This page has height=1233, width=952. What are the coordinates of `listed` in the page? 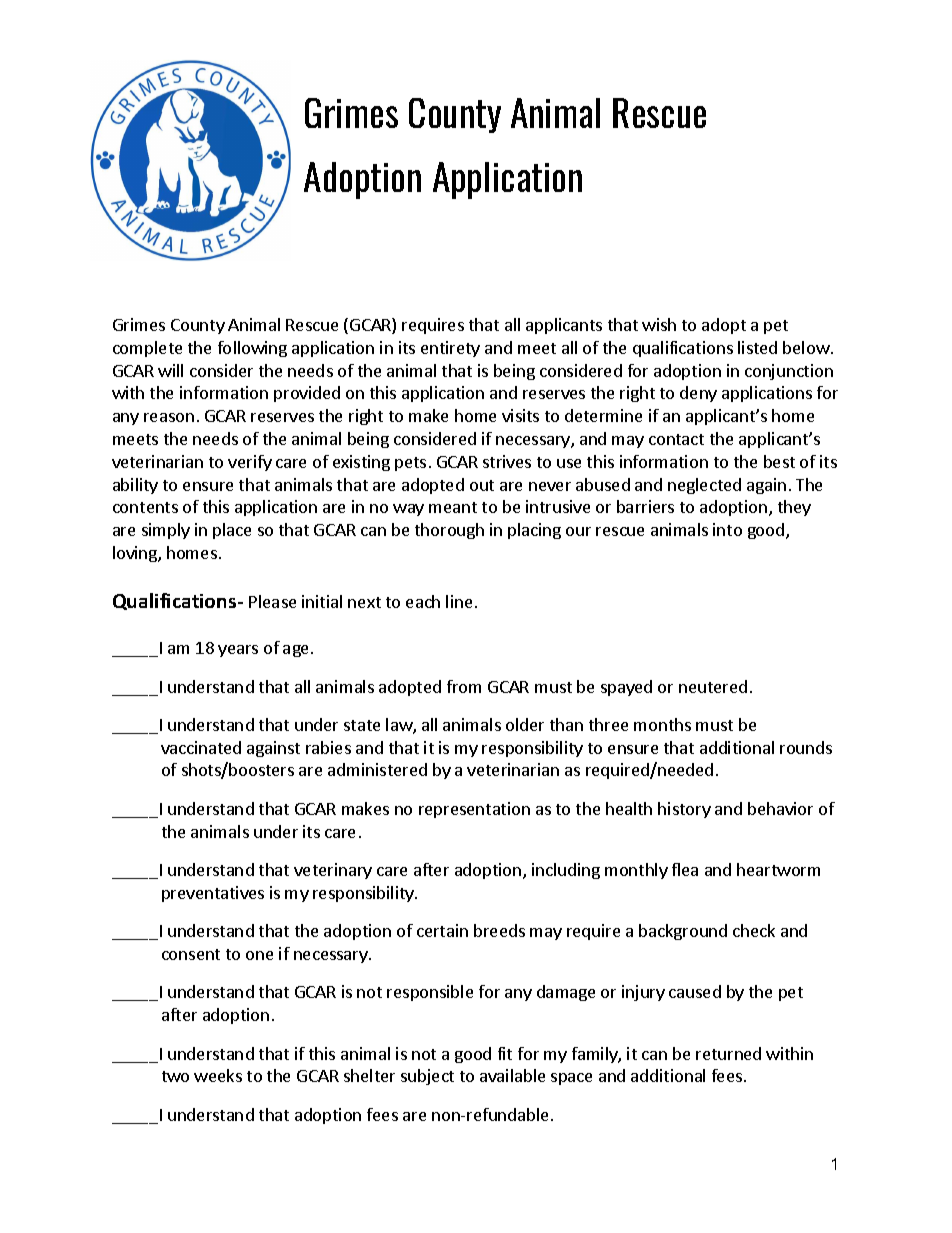 It's located at (757, 347).
